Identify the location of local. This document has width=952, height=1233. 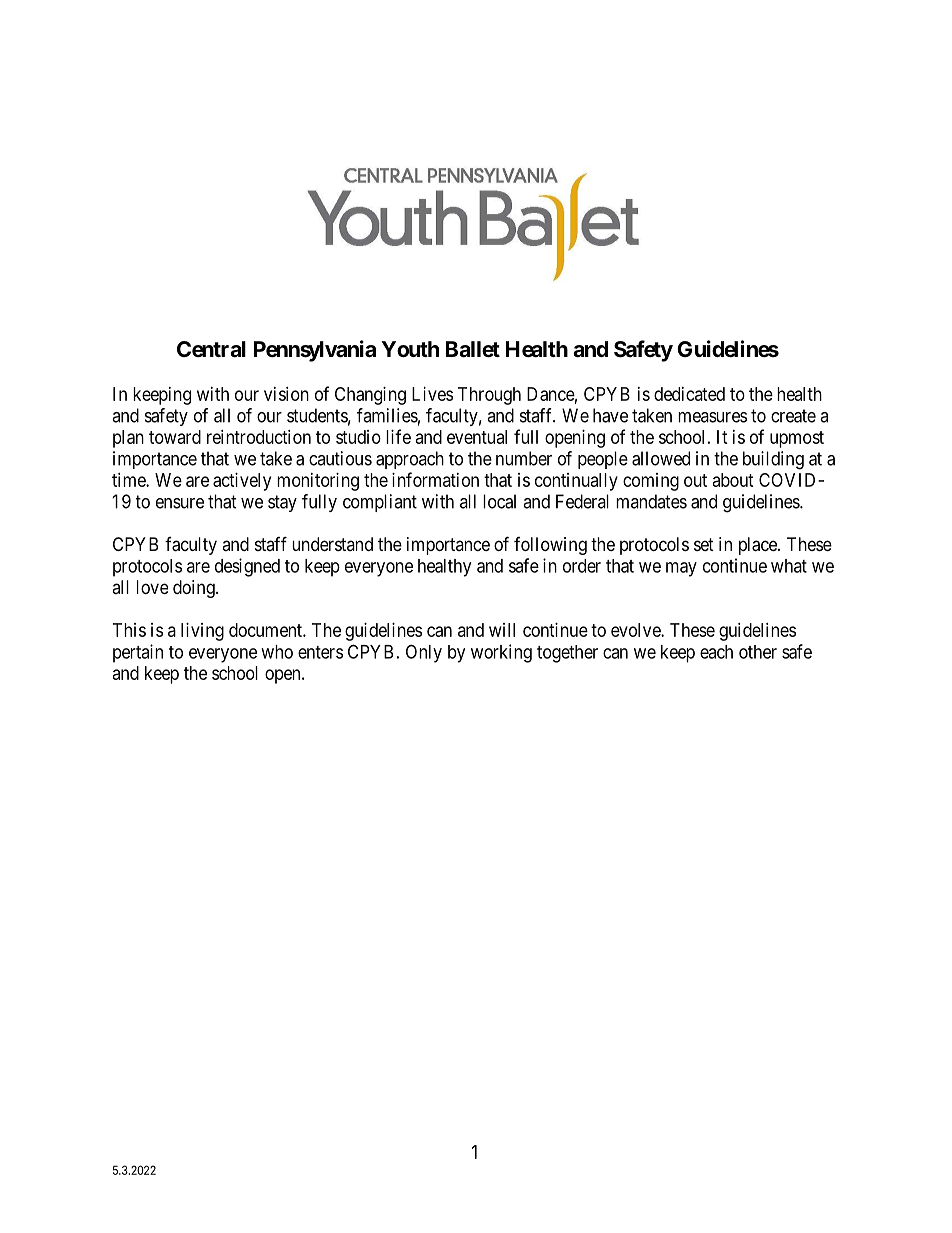
(499, 501).
